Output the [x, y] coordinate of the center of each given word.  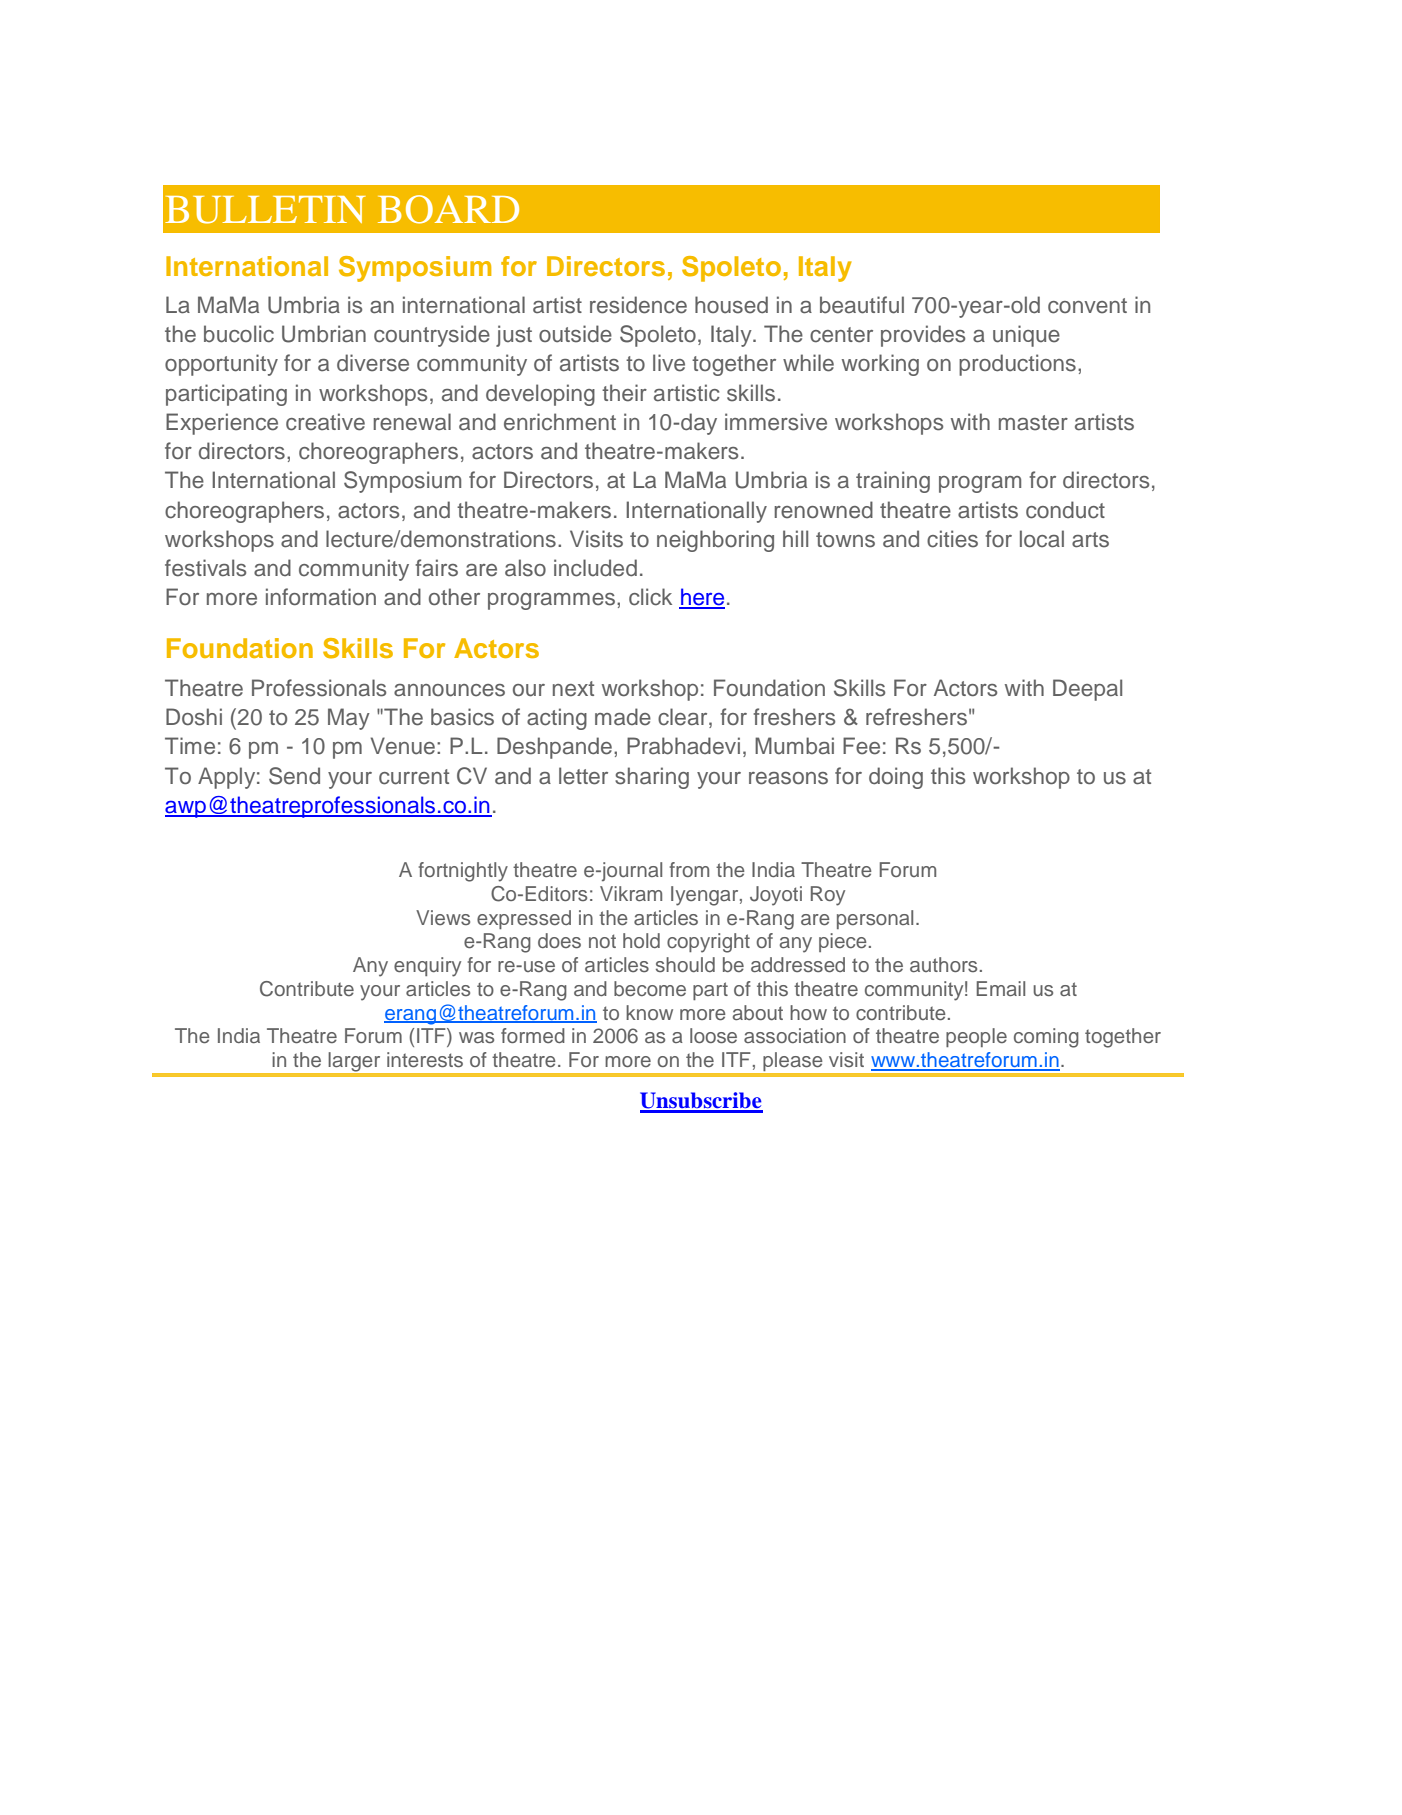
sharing [652, 778]
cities [952, 539]
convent [1087, 306]
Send [294, 776]
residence [638, 305]
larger [354, 1061]
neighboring [715, 541]
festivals [205, 568]
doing [896, 778]
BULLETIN [265, 210]
